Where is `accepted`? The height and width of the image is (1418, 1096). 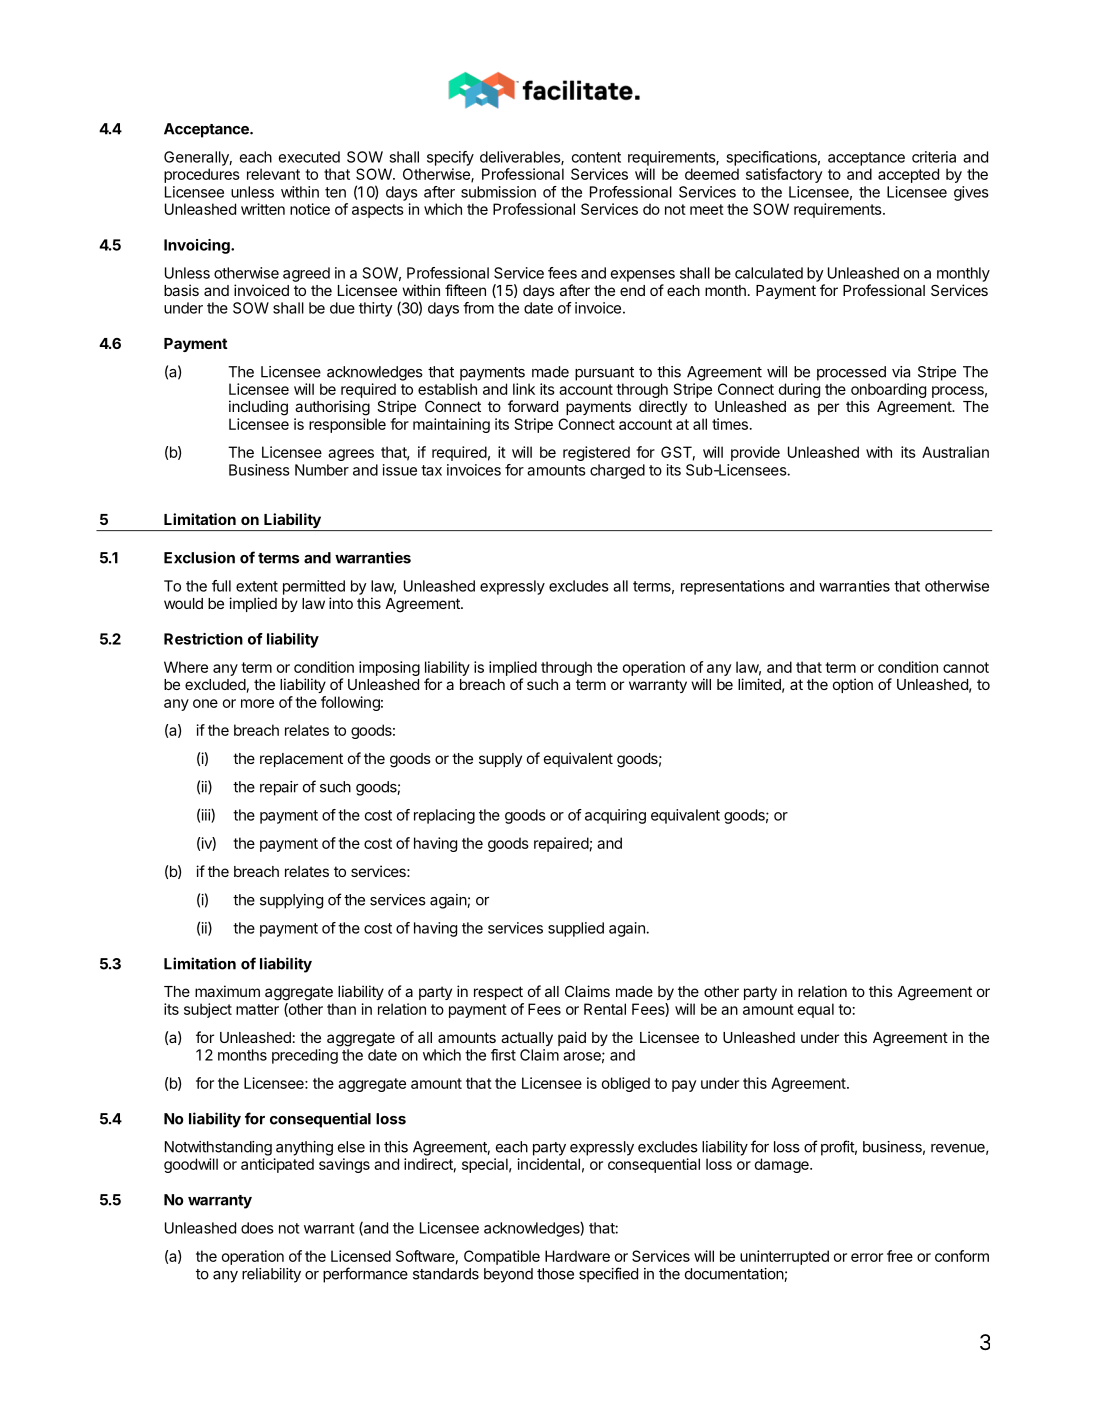
accepted is located at coordinates (908, 175).
